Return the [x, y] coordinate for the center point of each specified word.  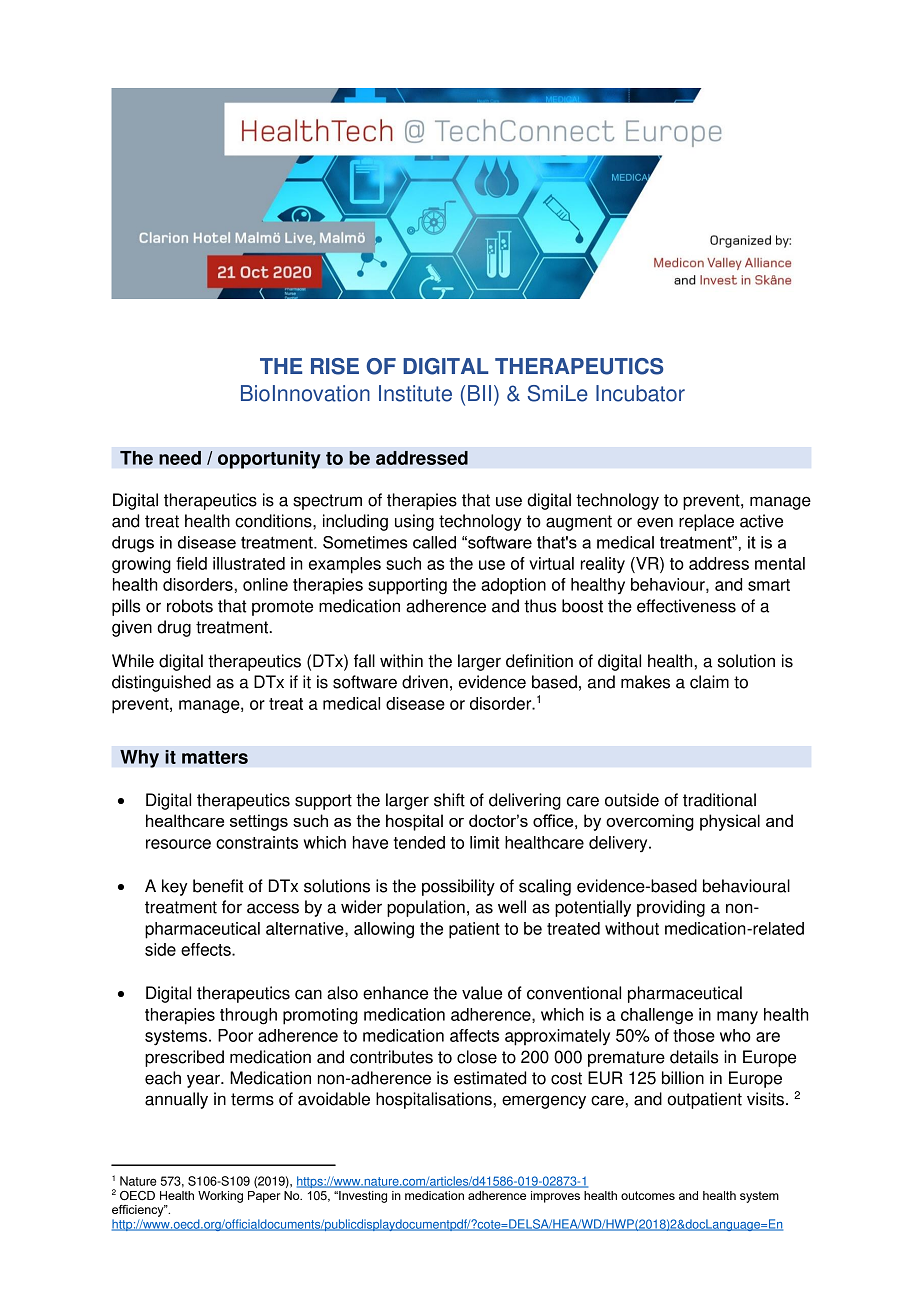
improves [555, 1197]
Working [220, 1197]
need [180, 458]
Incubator [640, 393]
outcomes [648, 1195]
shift [449, 800]
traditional [719, 800]
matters [215, 757]
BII [479, 393]
